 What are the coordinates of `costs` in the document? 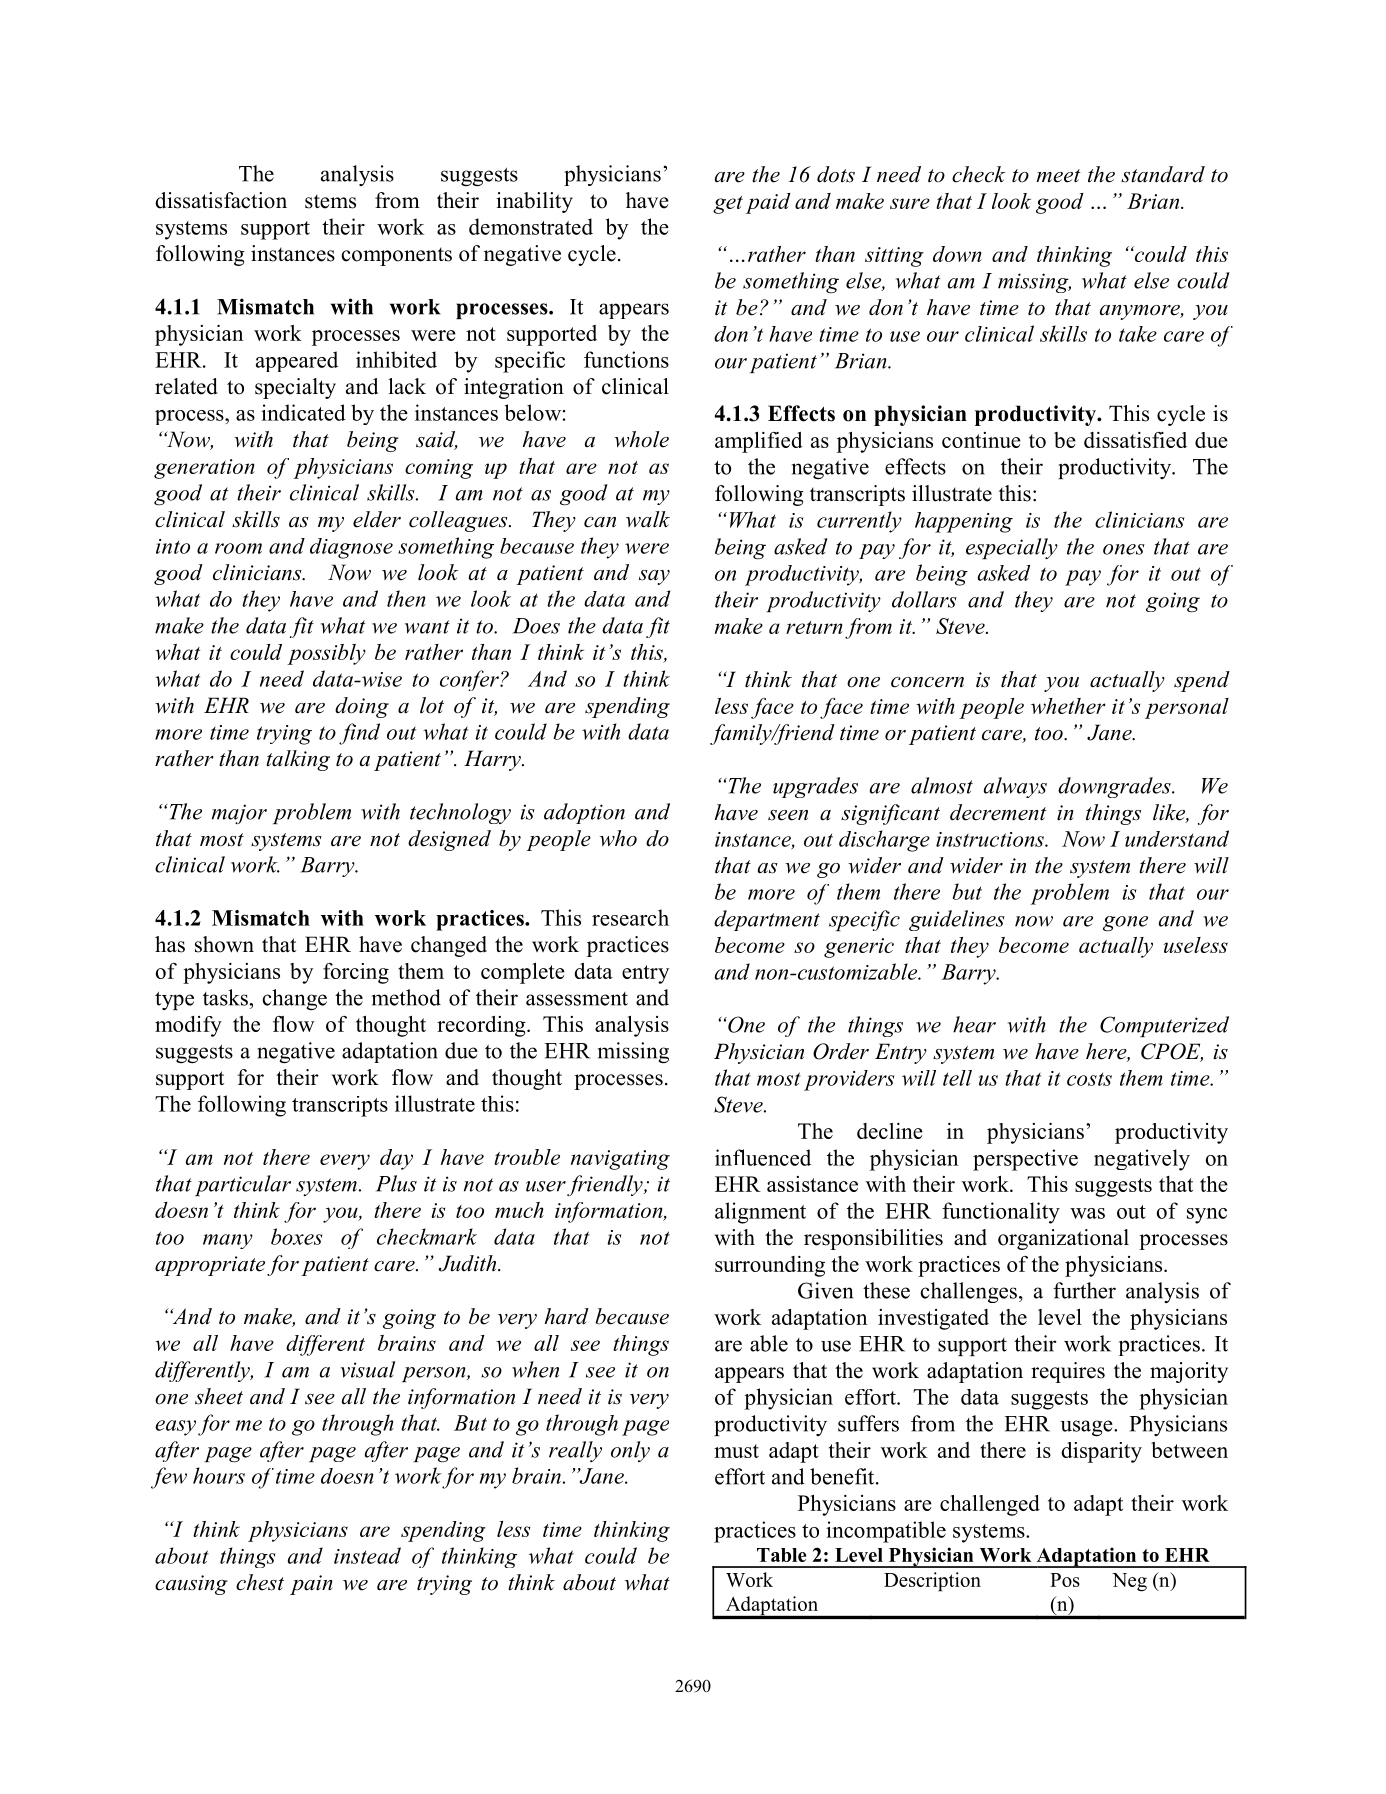 It's located at (1089, 1079).
